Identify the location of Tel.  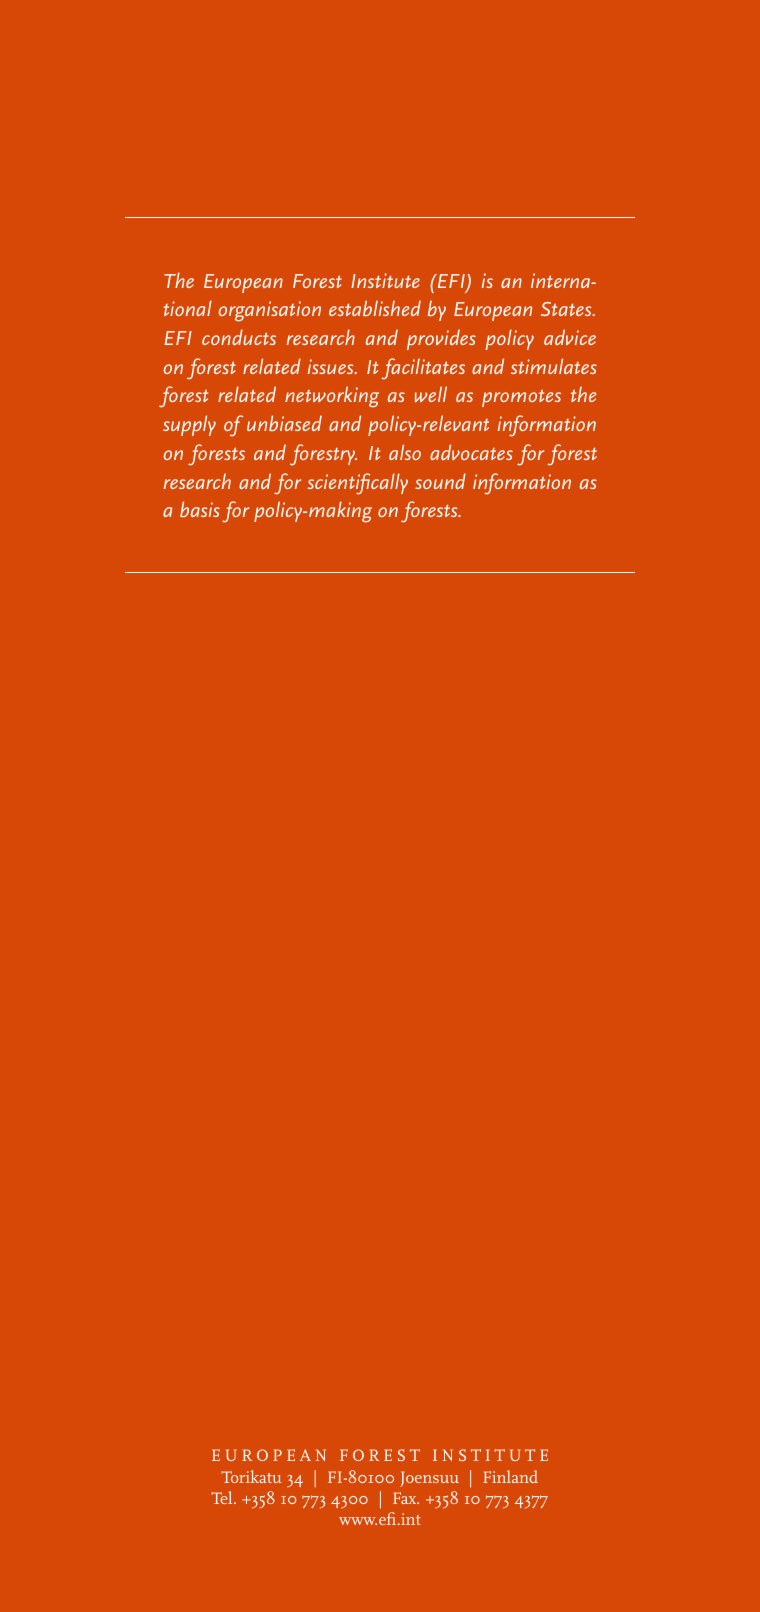
(223, 1497).
